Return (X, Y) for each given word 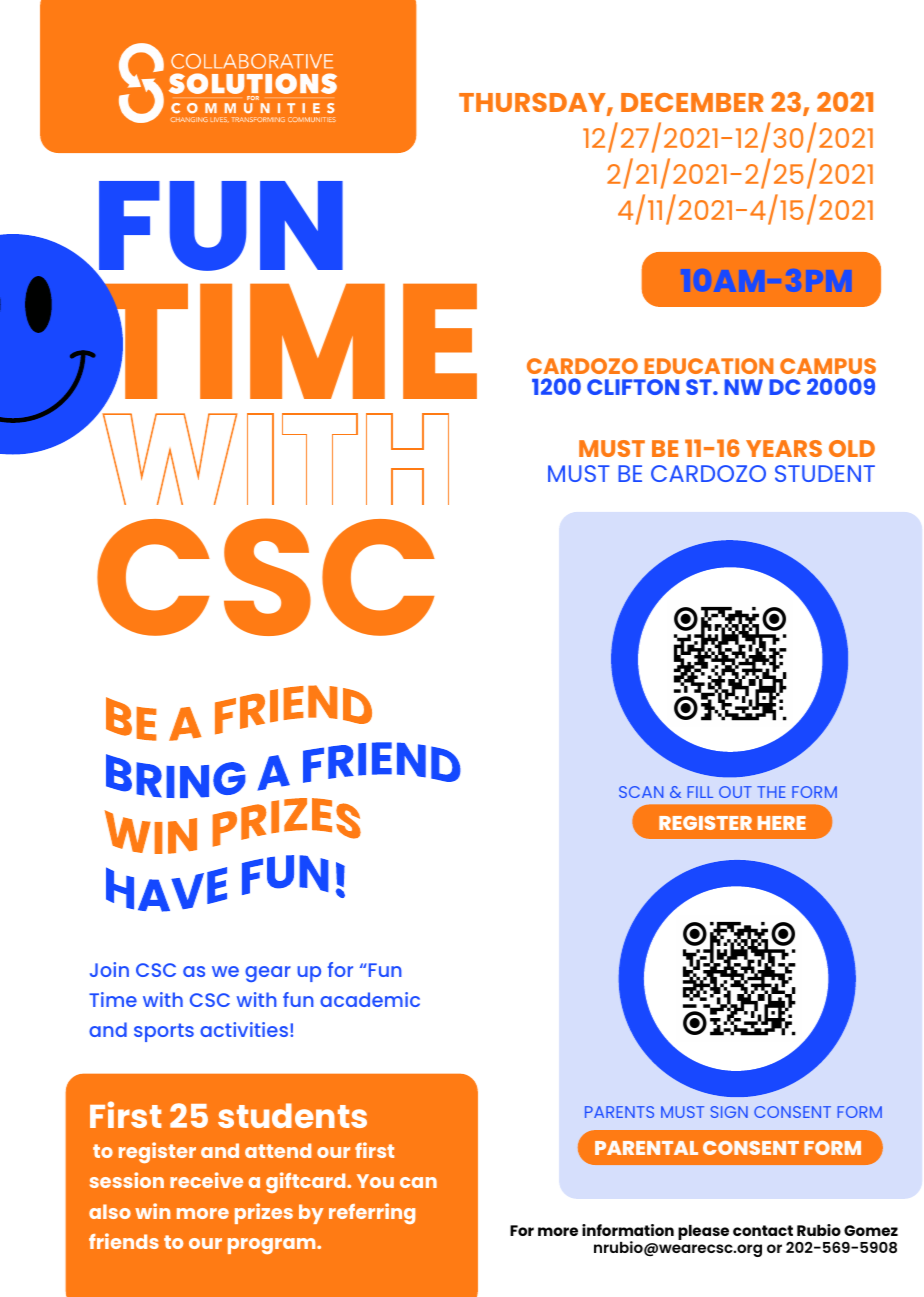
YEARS (784, 448)
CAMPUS (828, 366)
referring (372, 1213)
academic (370, 999)
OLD (852, 448)
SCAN (641, 792)
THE (771, 792)
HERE (782, 823)
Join (109, 969)
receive (206, 1180)
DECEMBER (692, 102)
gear (268, 974)
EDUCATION (709, 366)
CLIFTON (633, 387)
